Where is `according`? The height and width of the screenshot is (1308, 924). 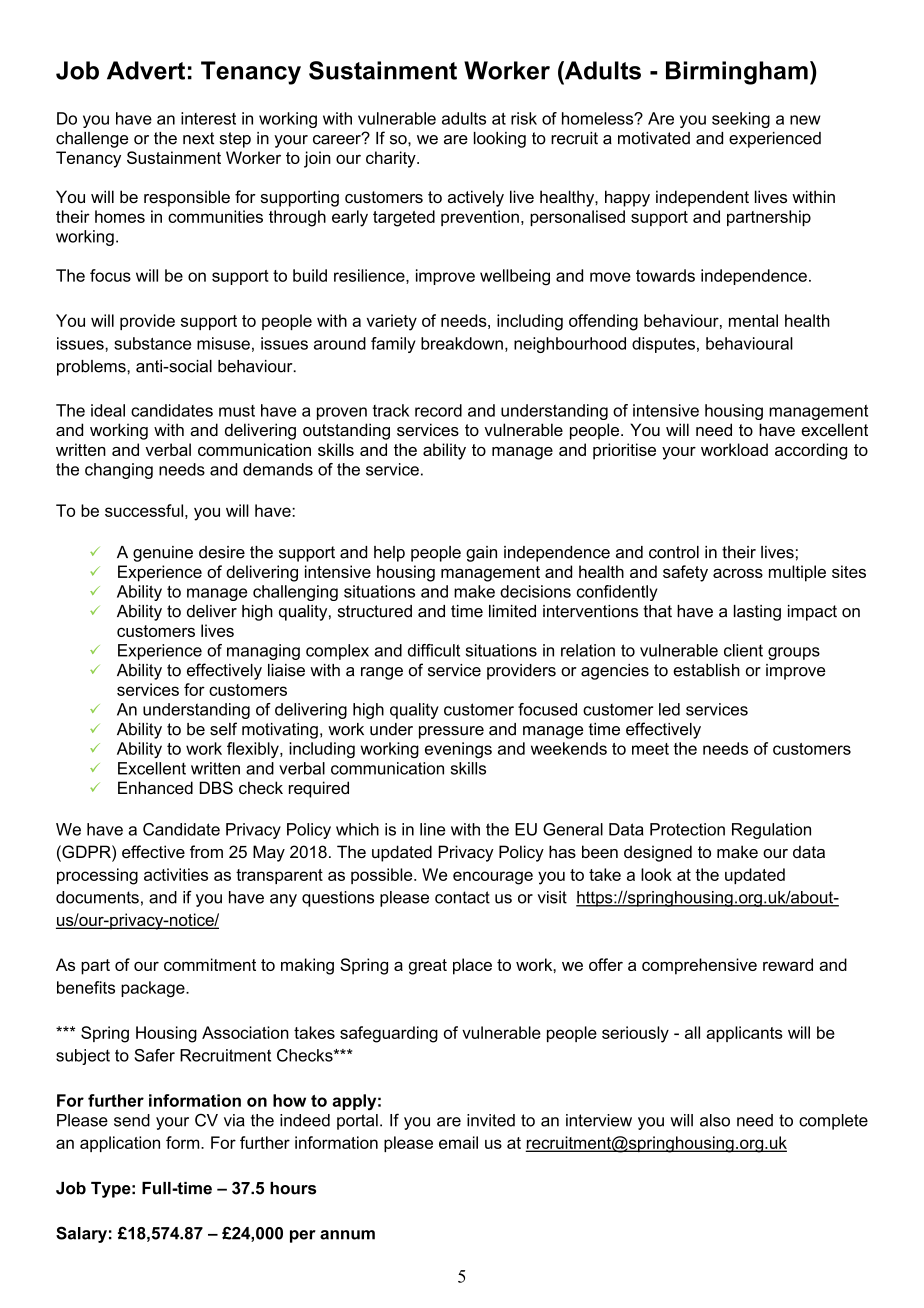
according is located at coordinates (811, 451).
